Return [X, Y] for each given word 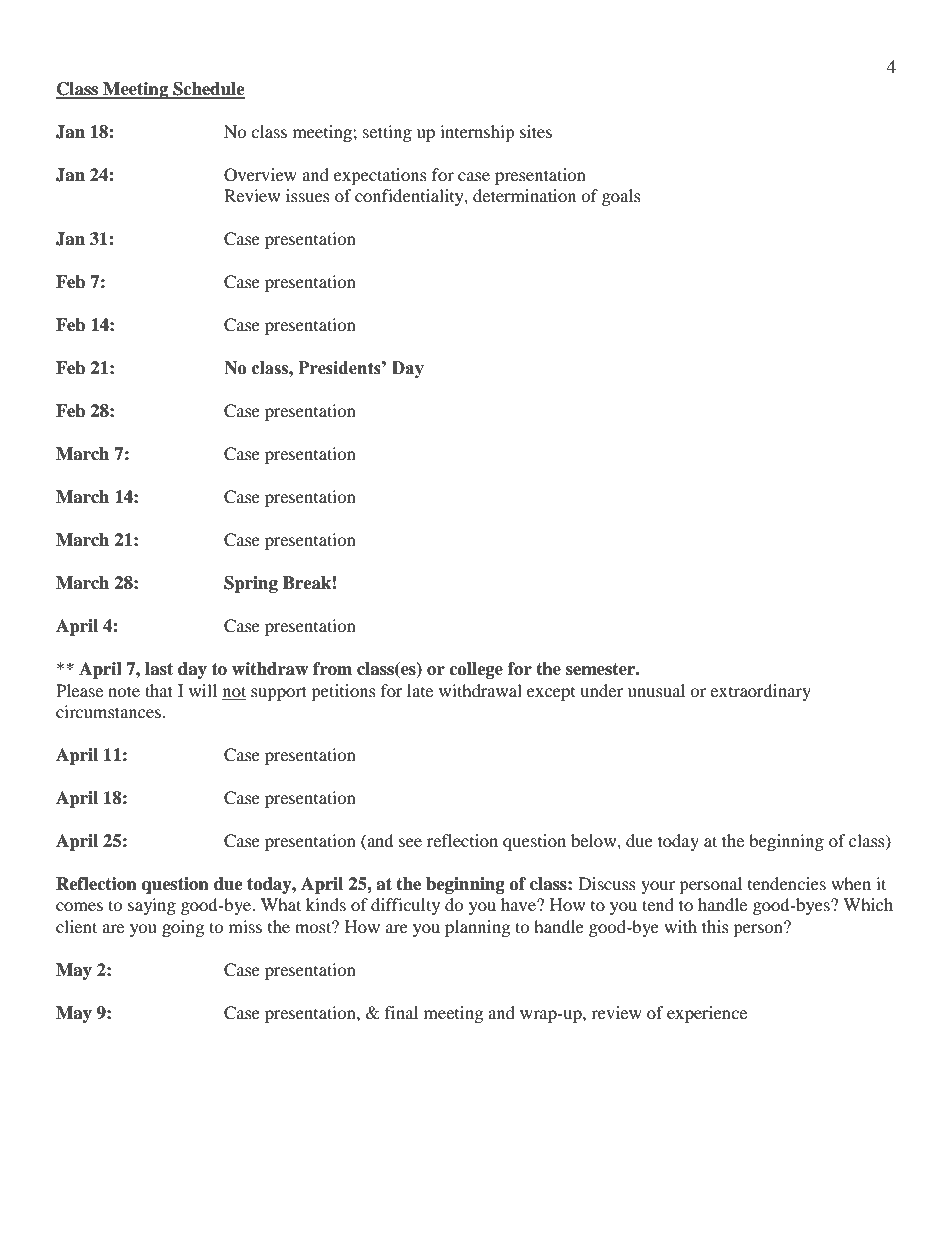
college [476, 670]
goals [621, 197]
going [183, 928]
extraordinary [760, 692]
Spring [251, 584]
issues [308, 195]
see [410, 842]
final [401, 1012]
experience [707, 1014]
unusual [656, 690]
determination [524, 195]
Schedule [208, 90]
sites [536, 131]
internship [477, 133]
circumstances [109, 711]
